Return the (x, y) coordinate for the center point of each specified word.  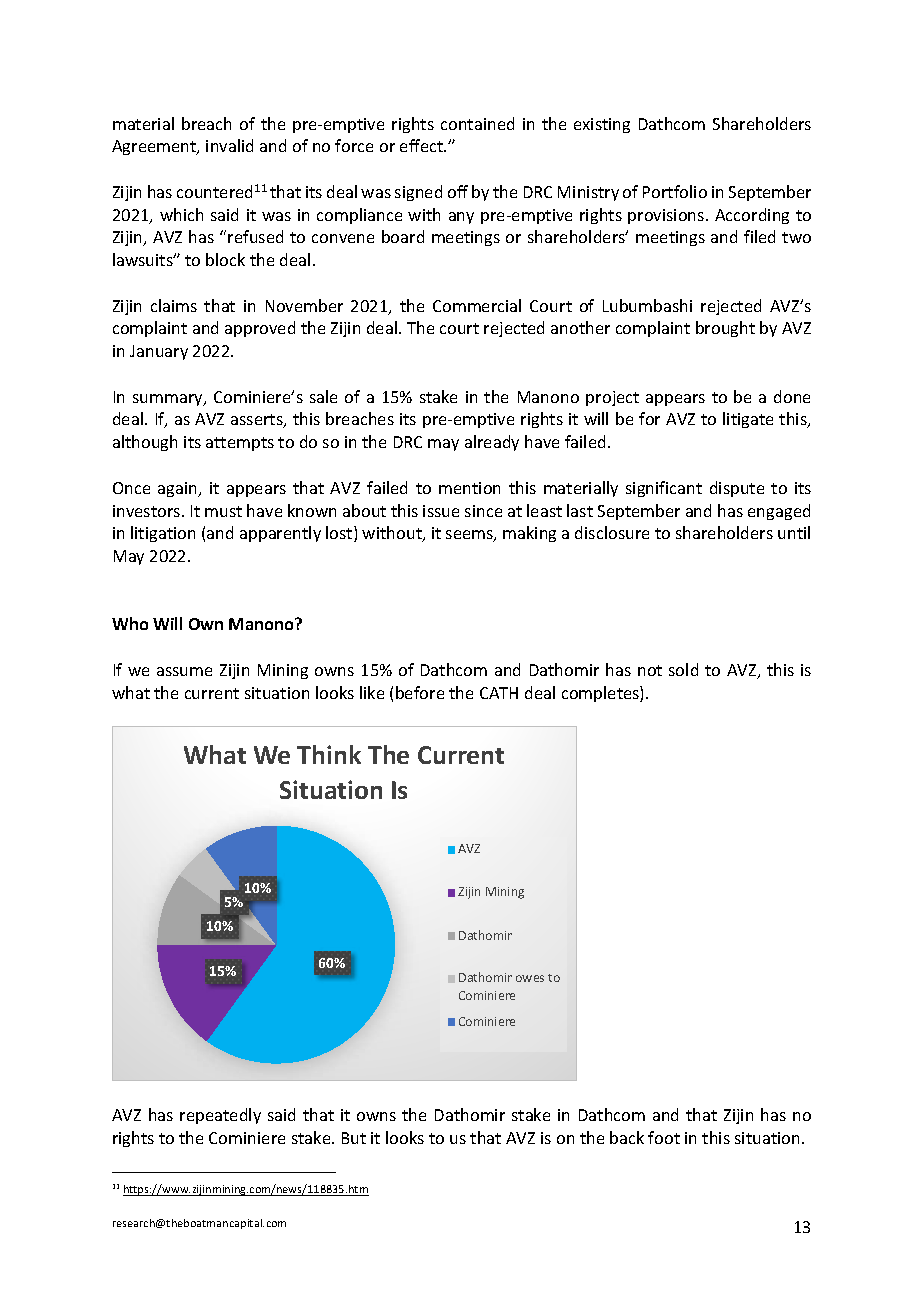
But (354, 1138)
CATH (499, 693)
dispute (737, 489)
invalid (229, 145)
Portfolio (675, 191)
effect (423, 145)
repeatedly (220, 1116)
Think (329, 754)
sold (683, 669)
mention (469, 488)
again (179, 489)
